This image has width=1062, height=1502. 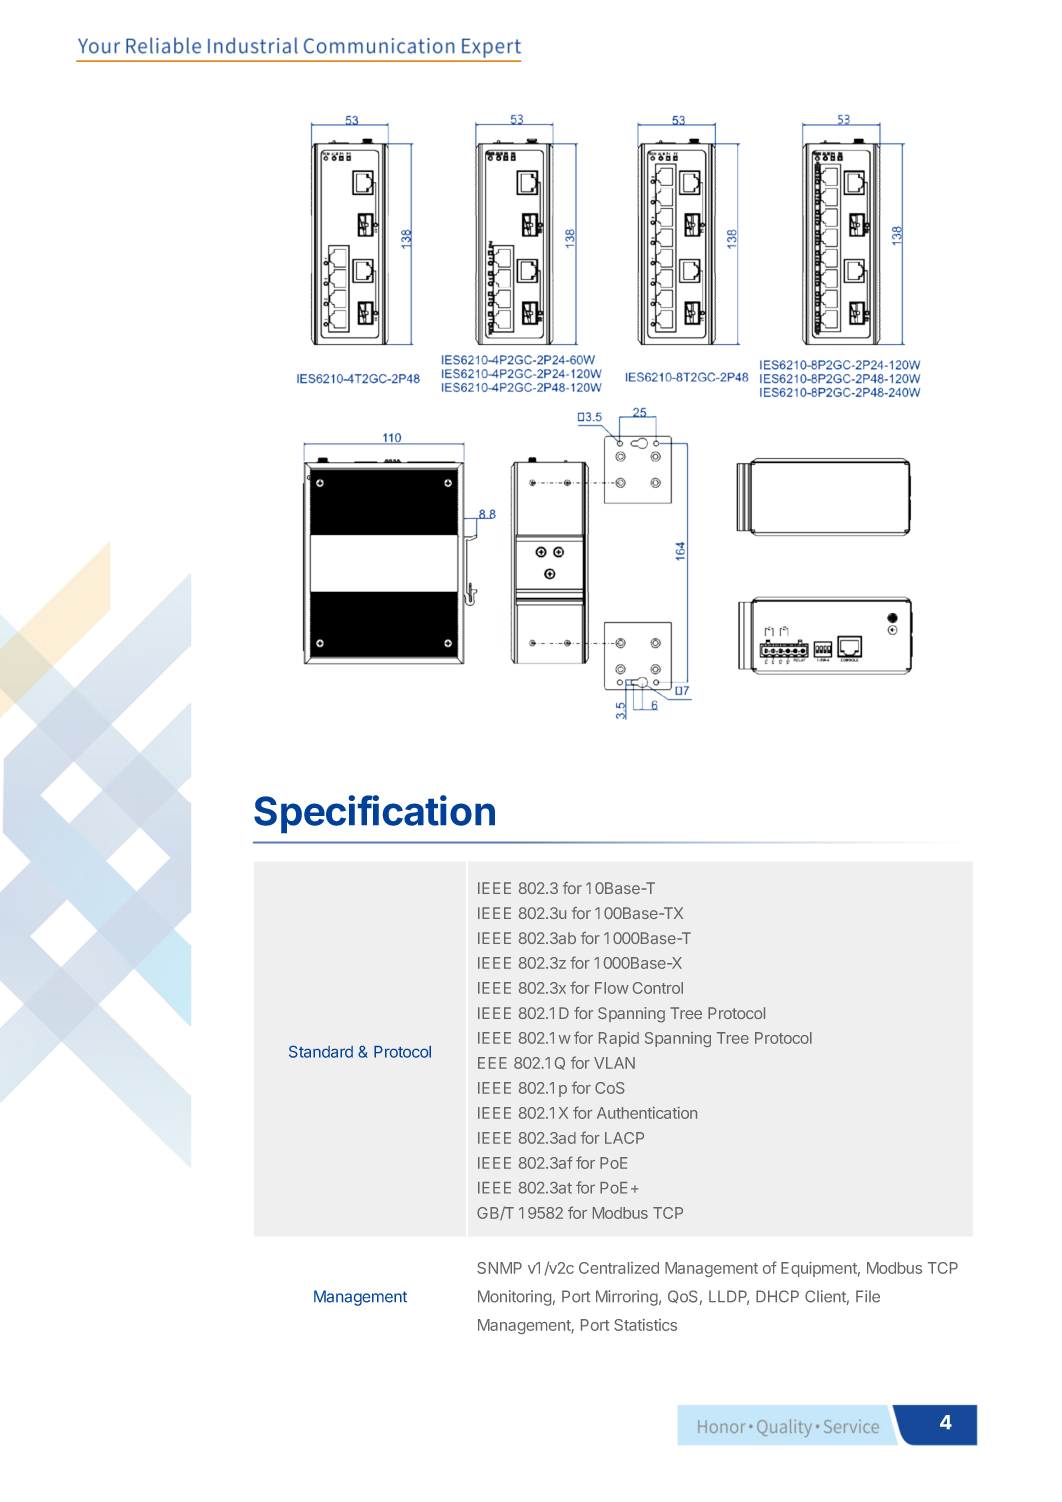 I want to click on Authentication, so click(x=647, y=1113).
